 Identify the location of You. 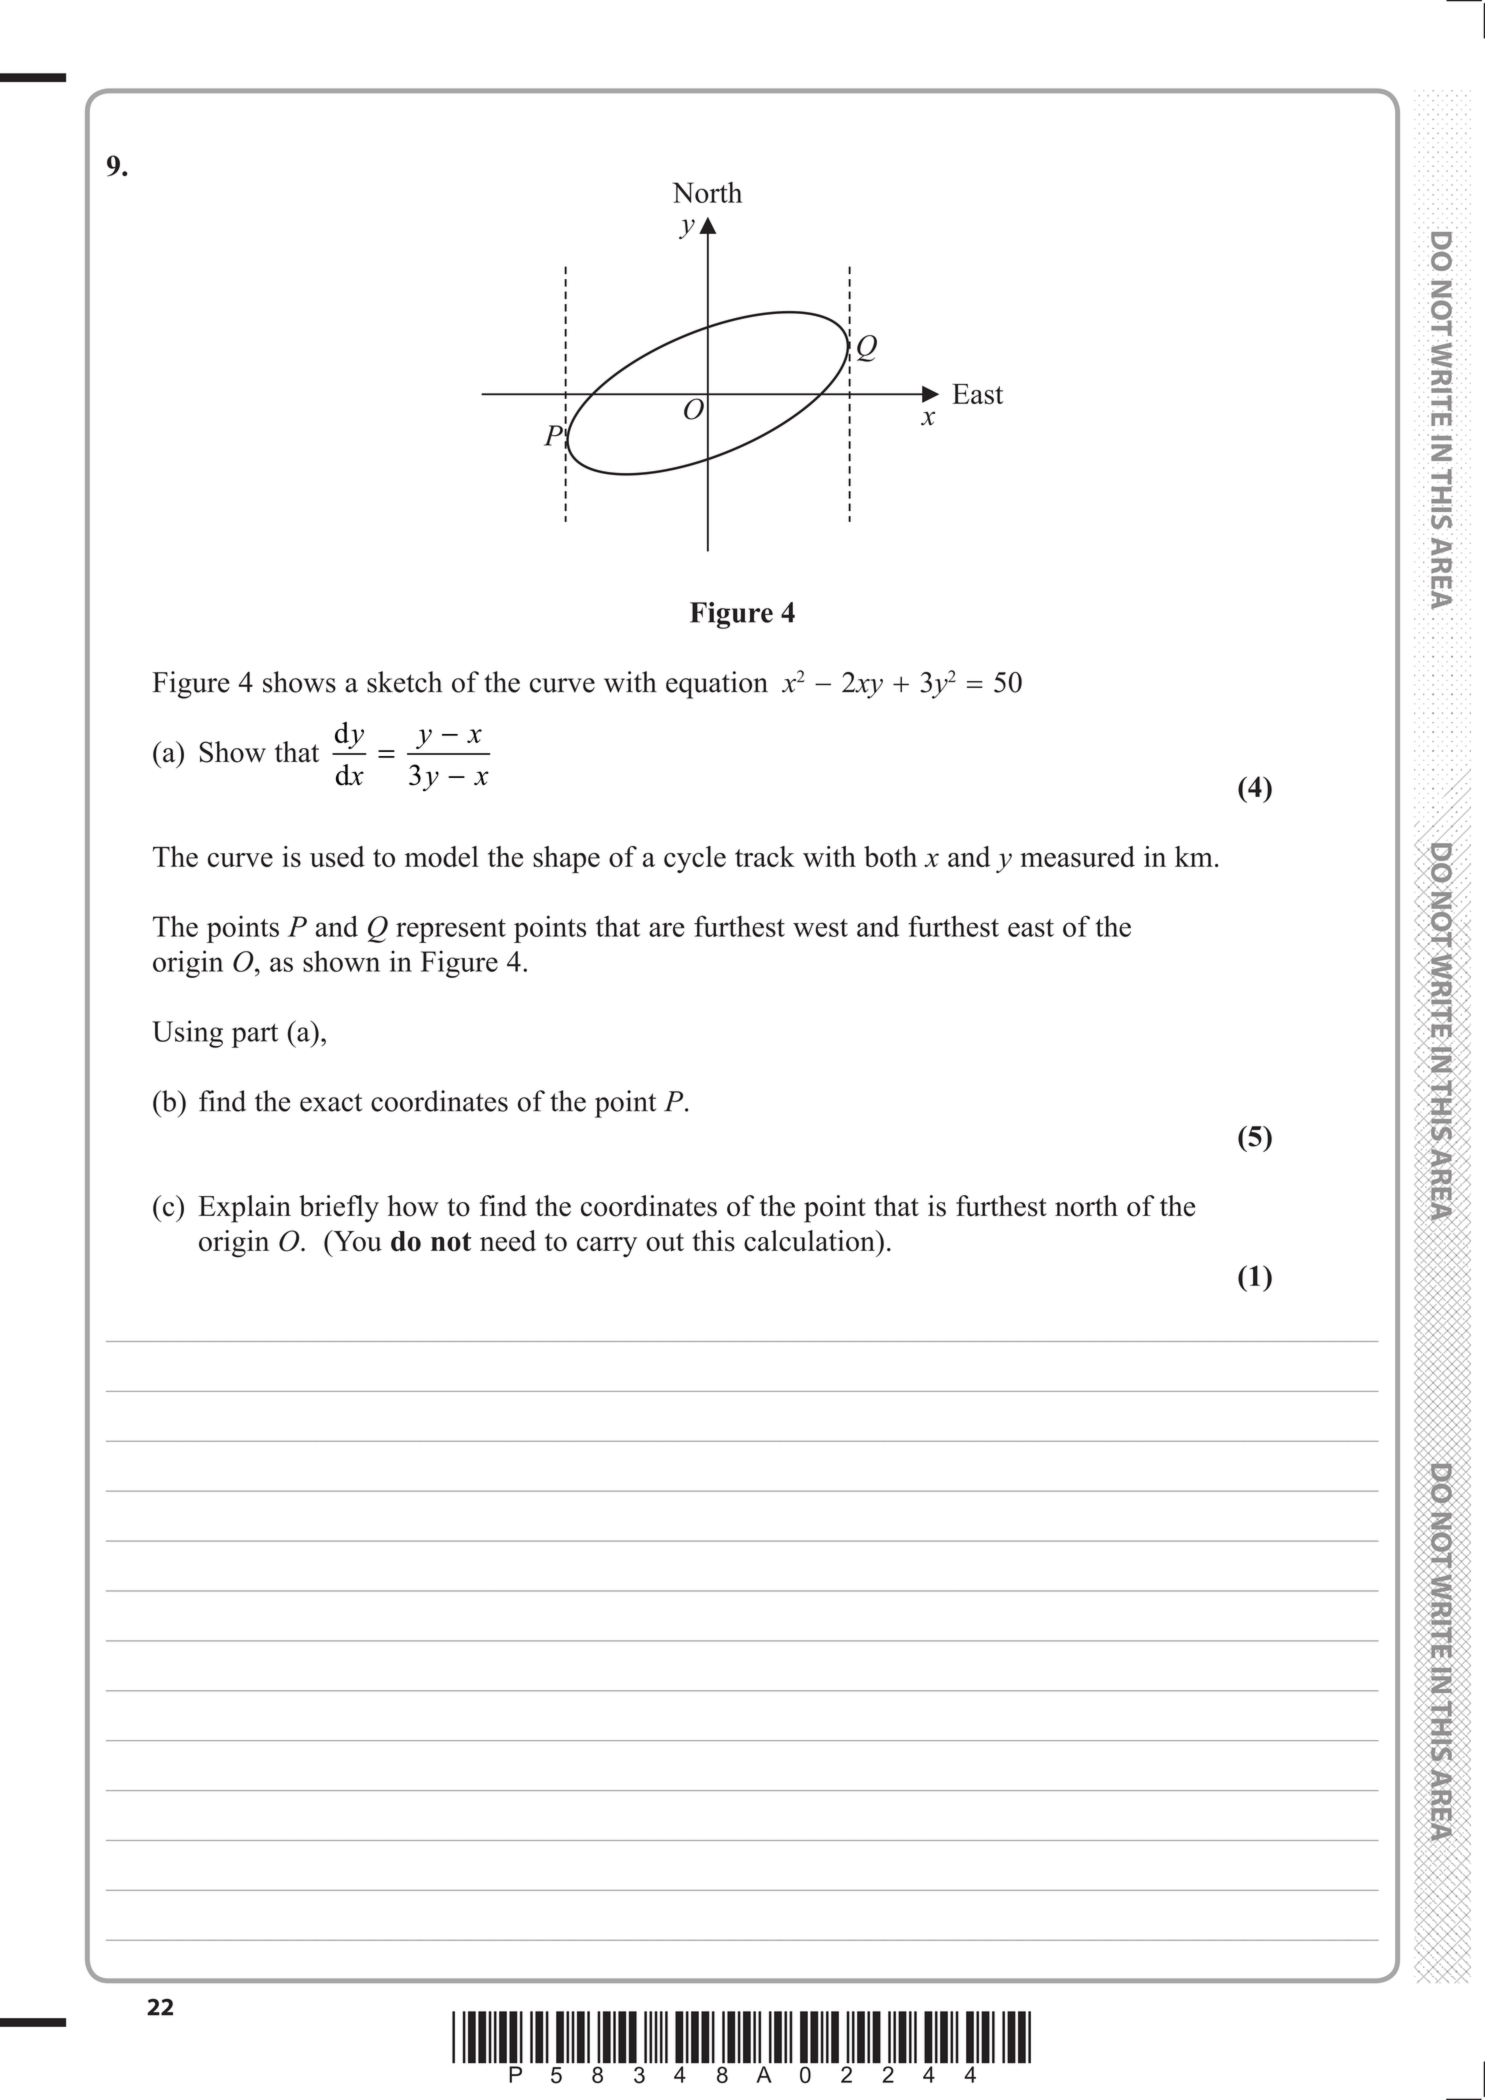
(356, 1241).
